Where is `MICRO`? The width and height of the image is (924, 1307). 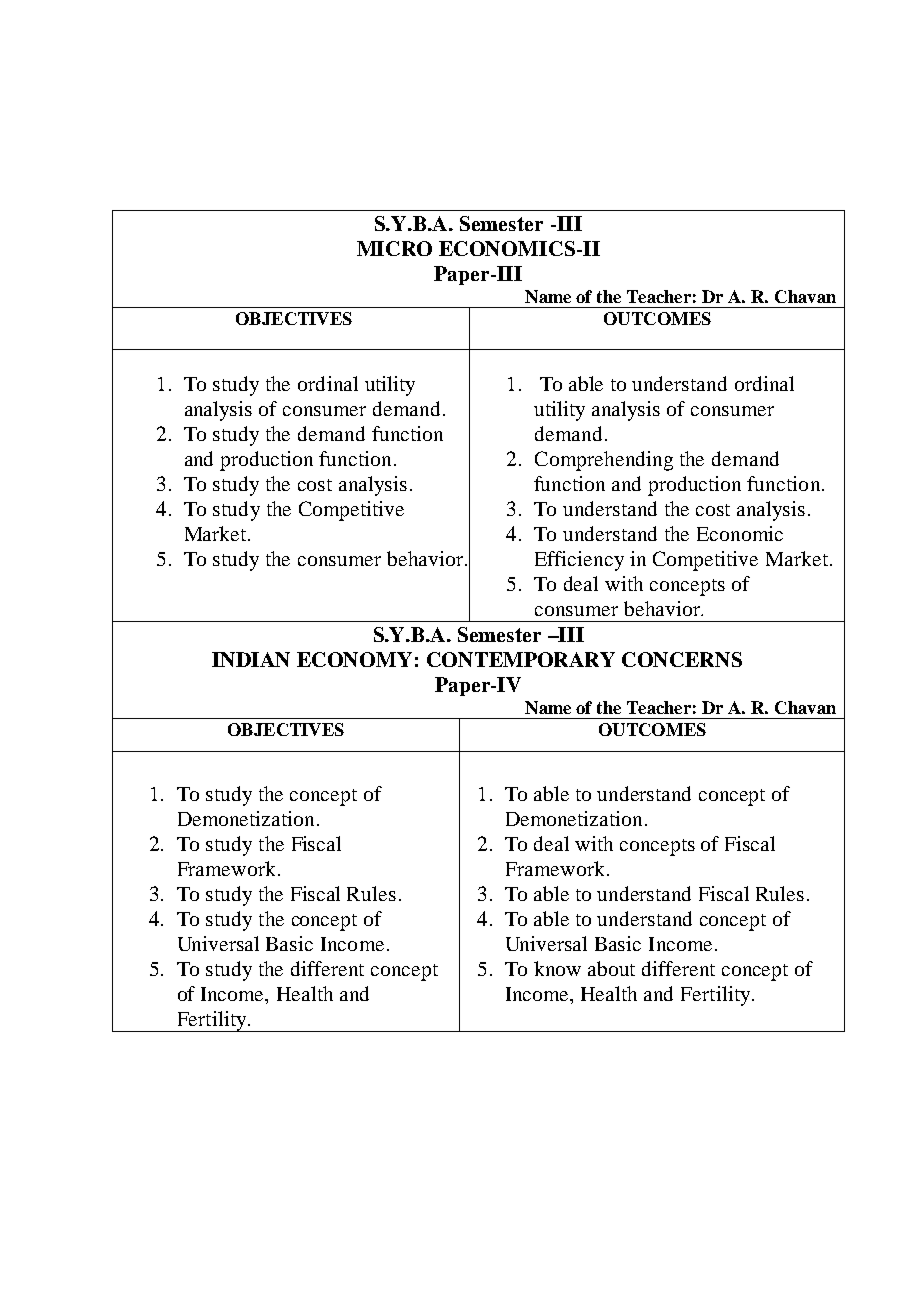 MICRO is located at coordinates (394, 248).
